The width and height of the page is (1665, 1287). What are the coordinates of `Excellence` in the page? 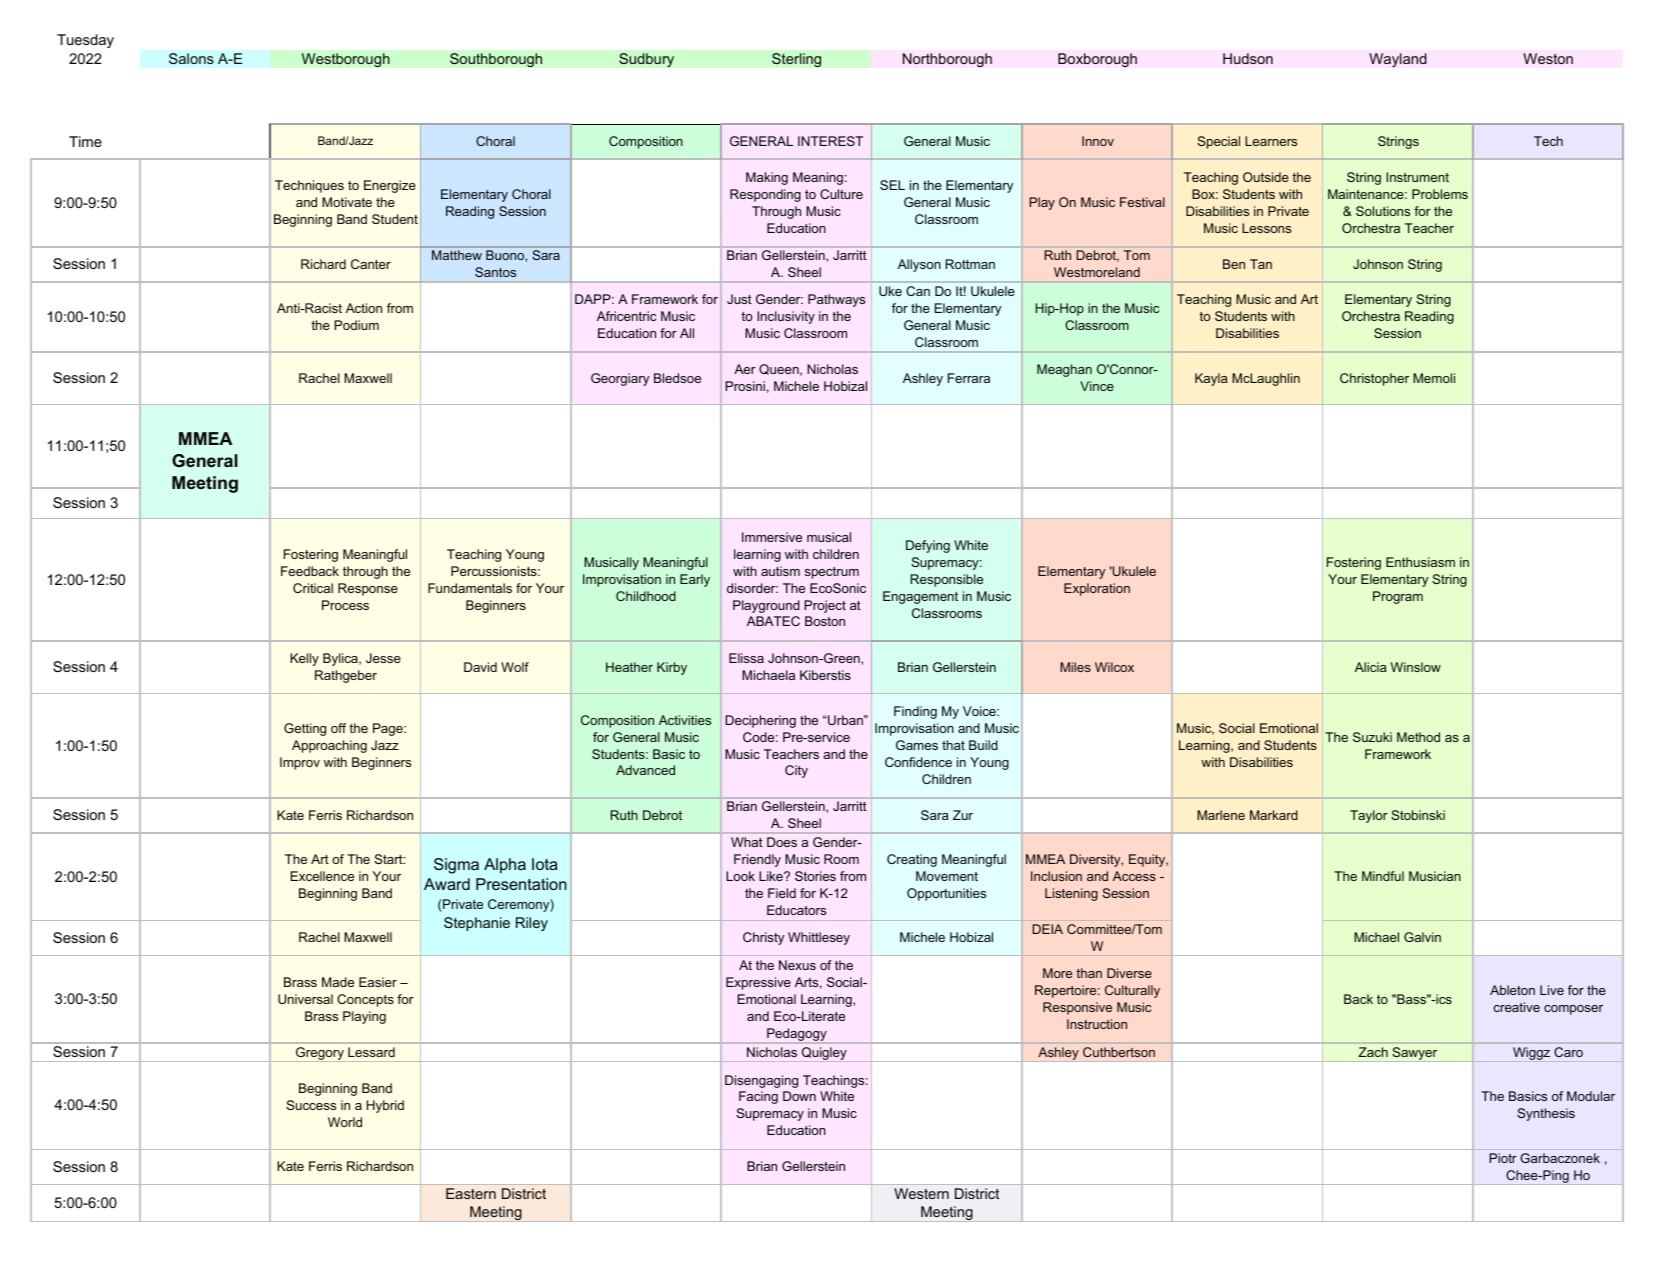 It's located at (322, 876).
